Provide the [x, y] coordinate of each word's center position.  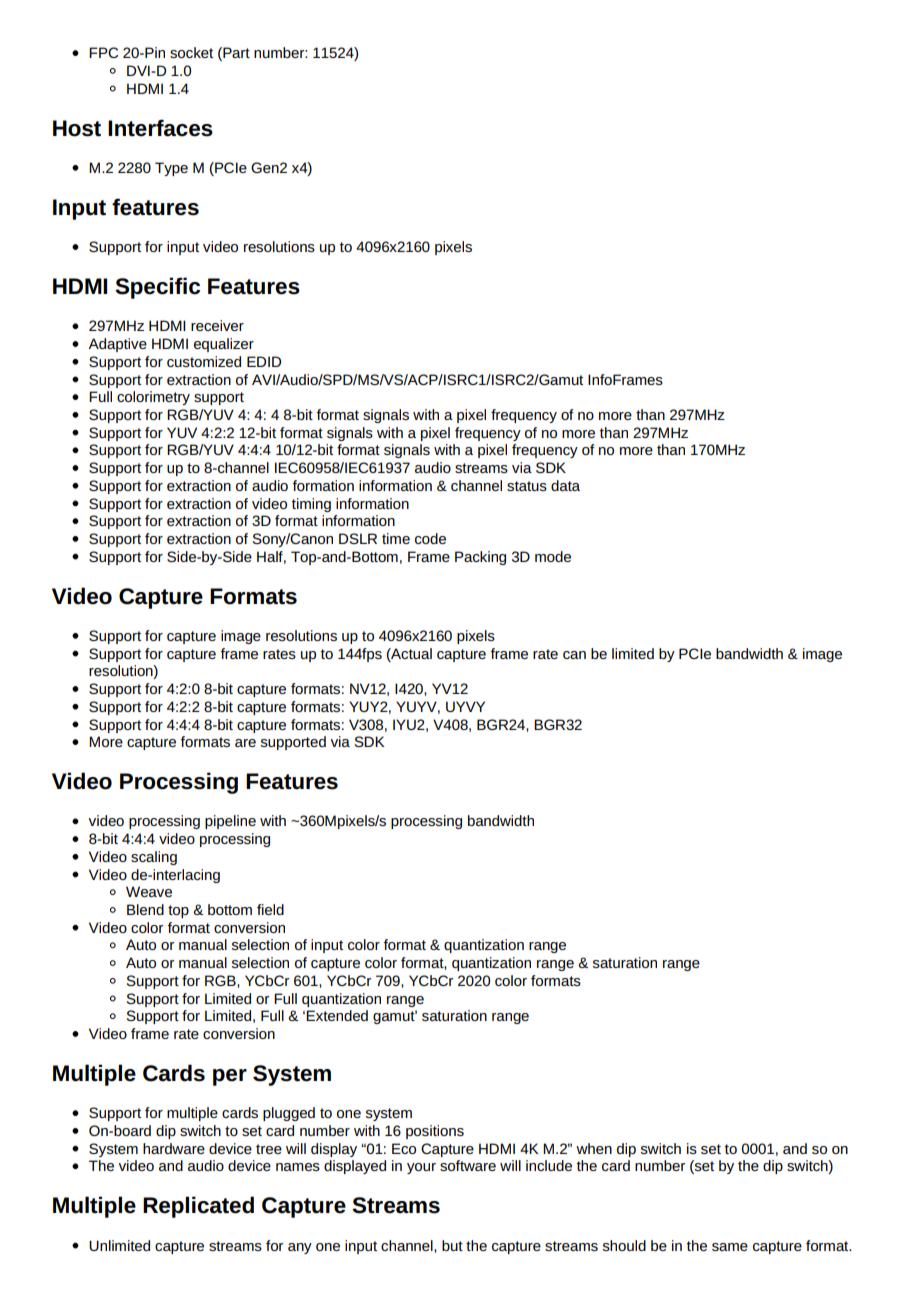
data [565, 485]
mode [553, 556]
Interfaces [160, 128]
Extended [337, 1015]
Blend [145, 909]
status [527, 486]
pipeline [230, 822]
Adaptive [117, 345]
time [396, 538]
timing [311, 505]
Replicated [198, 1207]
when [594, 1148]
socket [191, 52]
